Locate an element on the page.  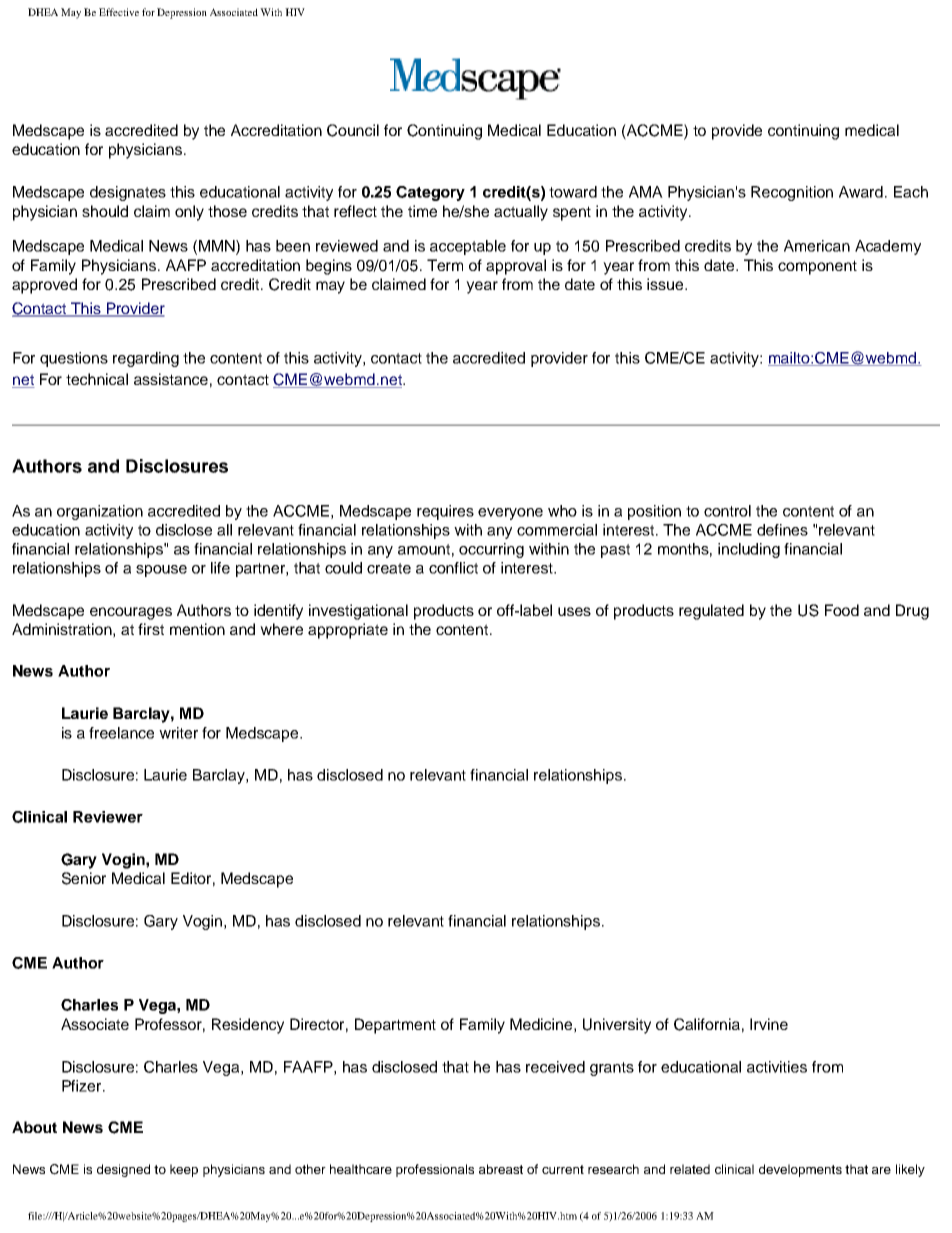
Effective is located at coordinates (119, 12).
